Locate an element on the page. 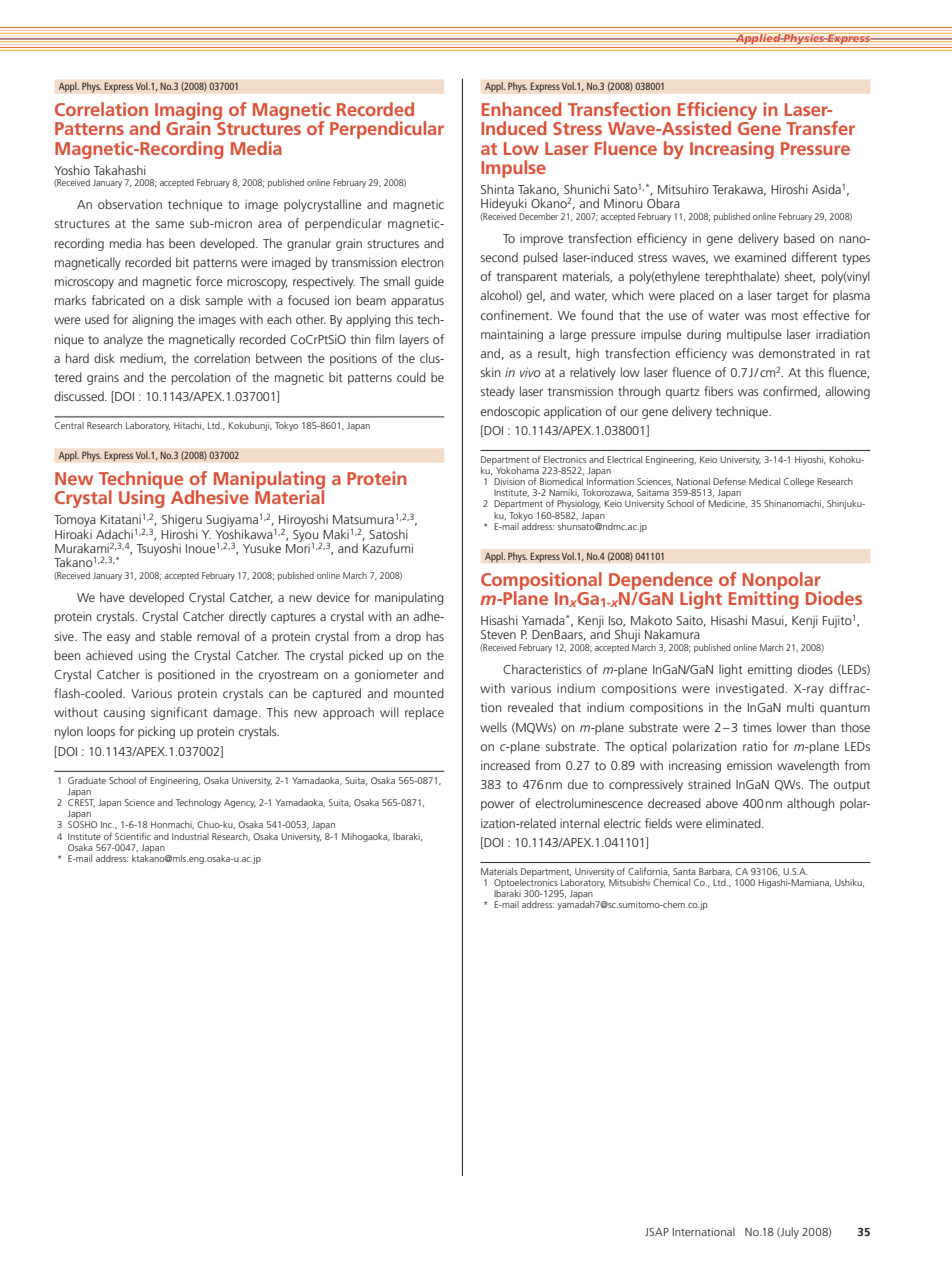  power is located at coordinates (498, 806).
